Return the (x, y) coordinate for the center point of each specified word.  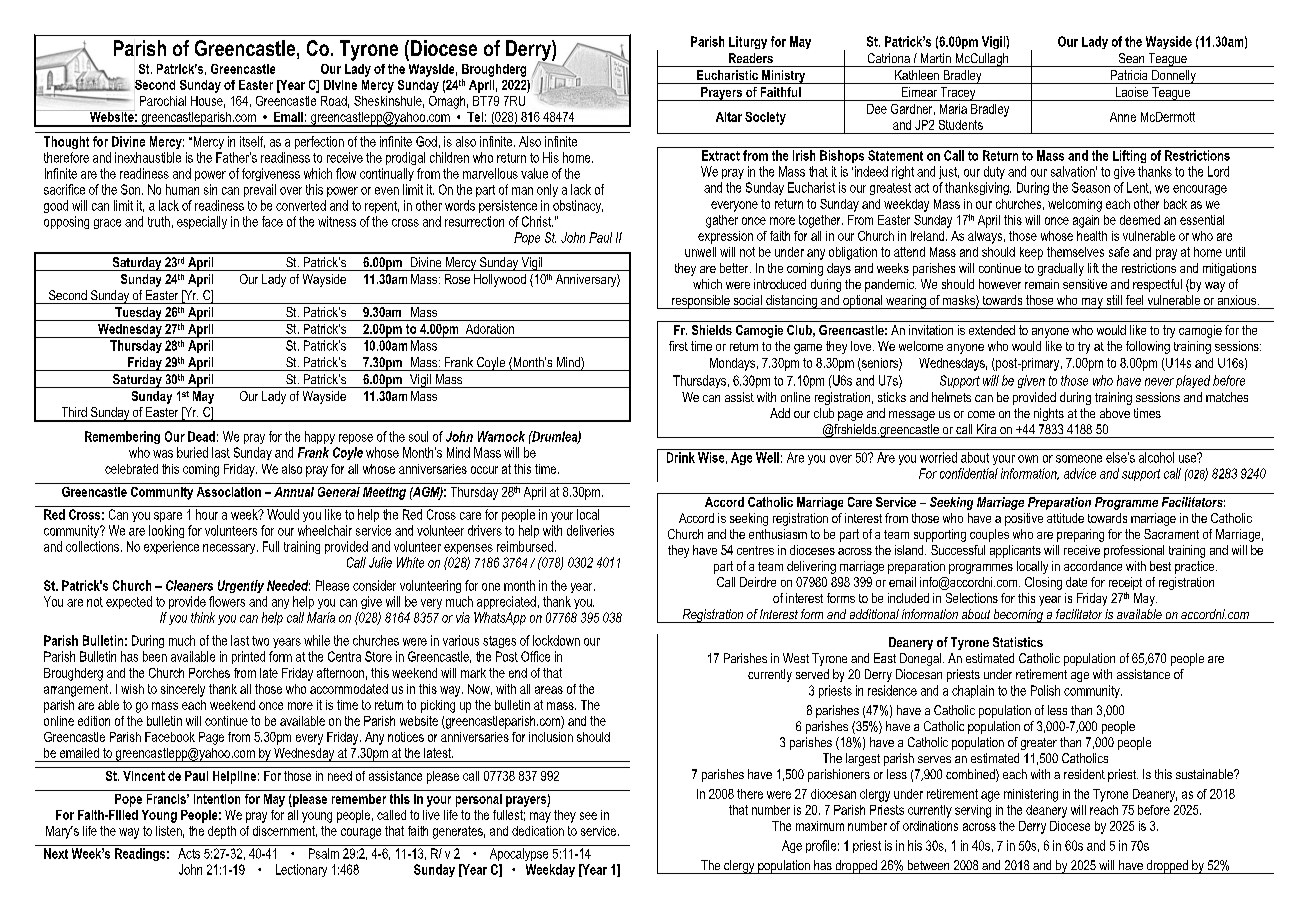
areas (549, 690)
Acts (189, 853)
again (1086, 221)
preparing (1080, 535)
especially (202, 222)
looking (166, 531)
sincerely (183, 690)
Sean (1131, 58)
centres (755, 550)
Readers (751, 58)
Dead (201, 436)
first (678, 346)
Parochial (163, 101)
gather (722, 221)
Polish (1045, 690)
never (1159, 382)
